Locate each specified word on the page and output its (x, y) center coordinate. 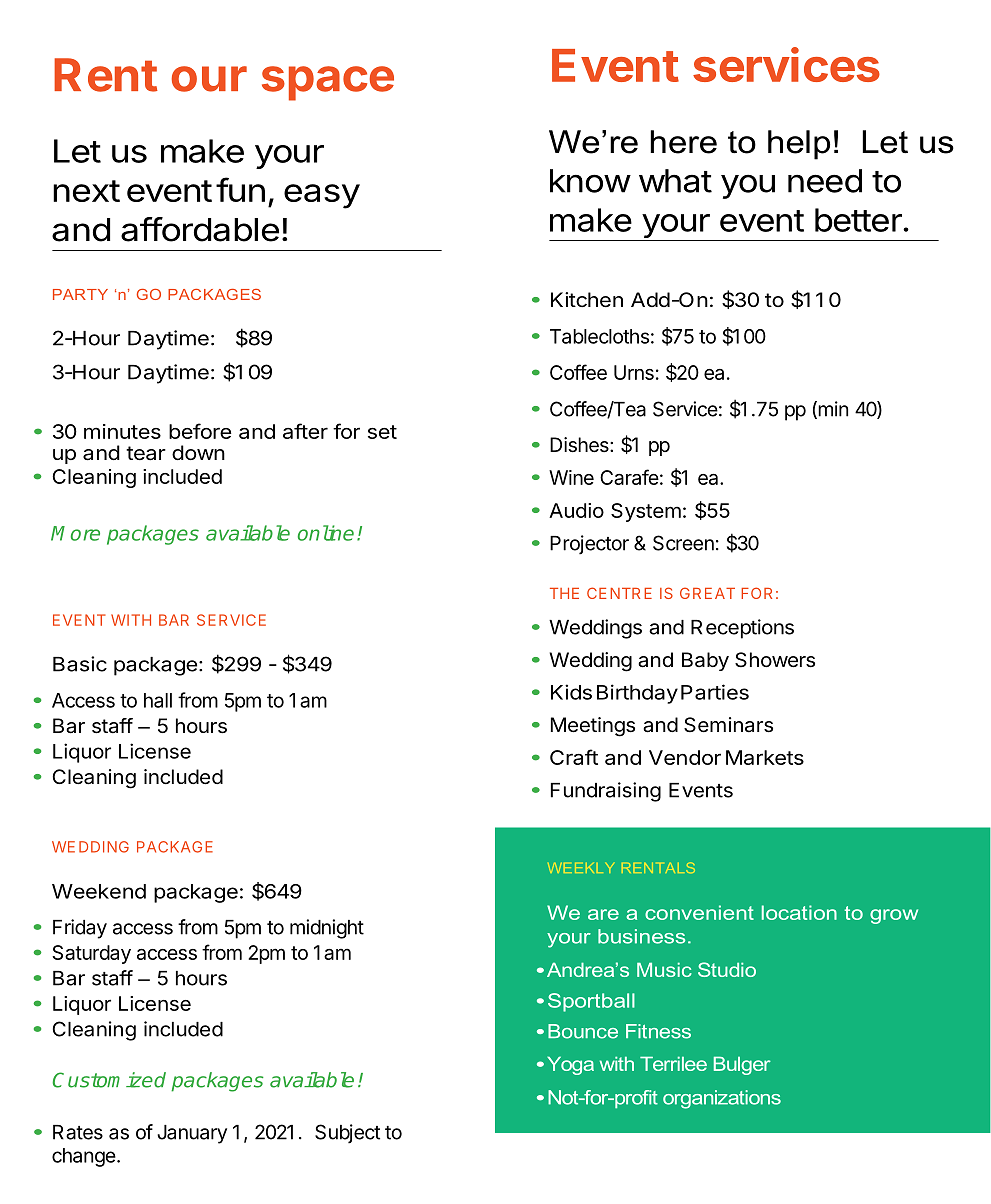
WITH (131, 620)
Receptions (742, 629)
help (799, 145)
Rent (106, 75)
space (328, 83)
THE (564, 593)
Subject (347, 1134)
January (192, 1134)
